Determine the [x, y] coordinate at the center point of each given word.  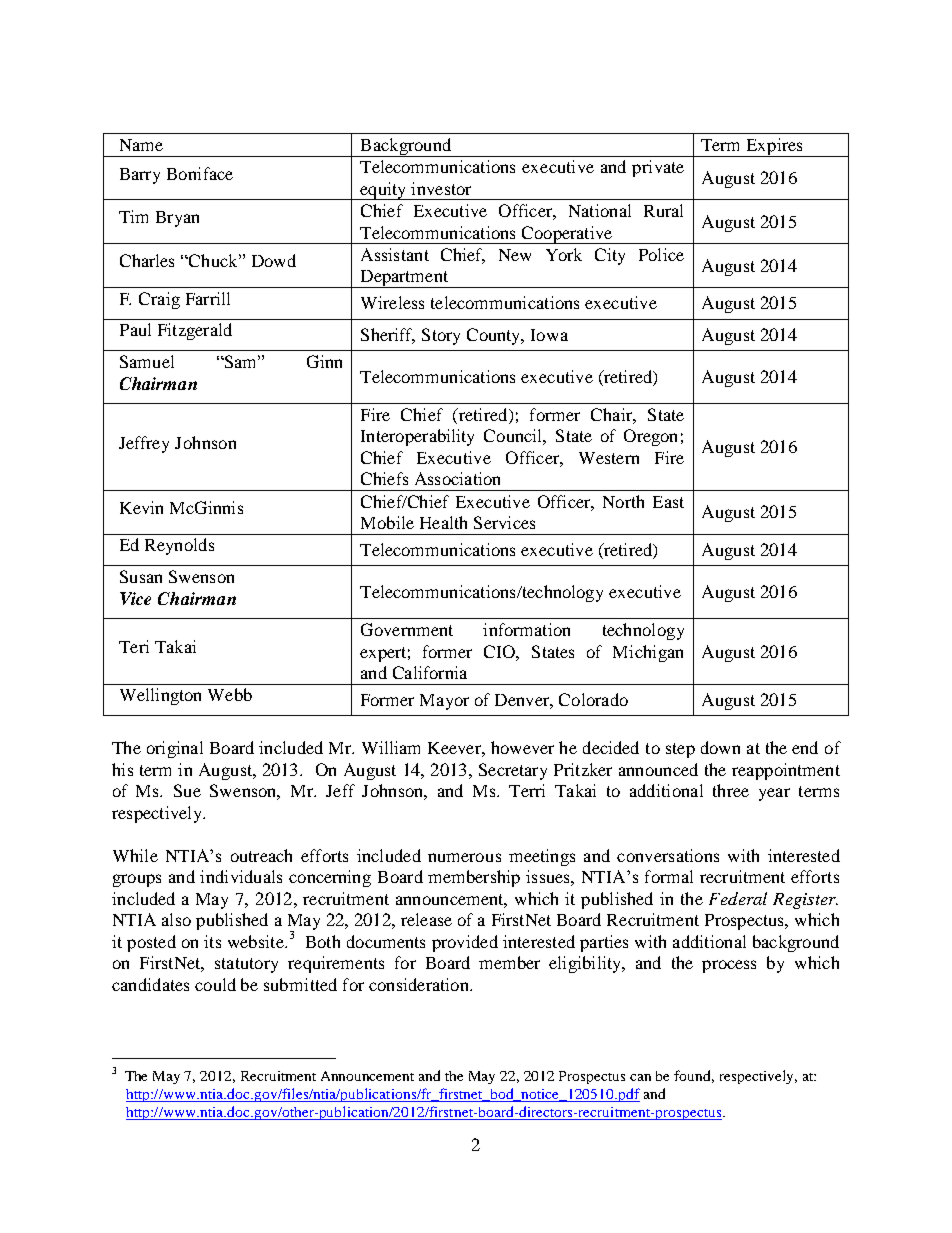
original [175, 749]
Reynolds [179, 546]
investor [441, 188]
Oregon [650, 437]
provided [465, 943]
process [729, 966]
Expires [774, 147]
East [668, 502]
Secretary [513, 771]
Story [441, 336]
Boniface [200, 173]
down [720, 747]
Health [443, 522]
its [212, 941]
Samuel [147, 361]
